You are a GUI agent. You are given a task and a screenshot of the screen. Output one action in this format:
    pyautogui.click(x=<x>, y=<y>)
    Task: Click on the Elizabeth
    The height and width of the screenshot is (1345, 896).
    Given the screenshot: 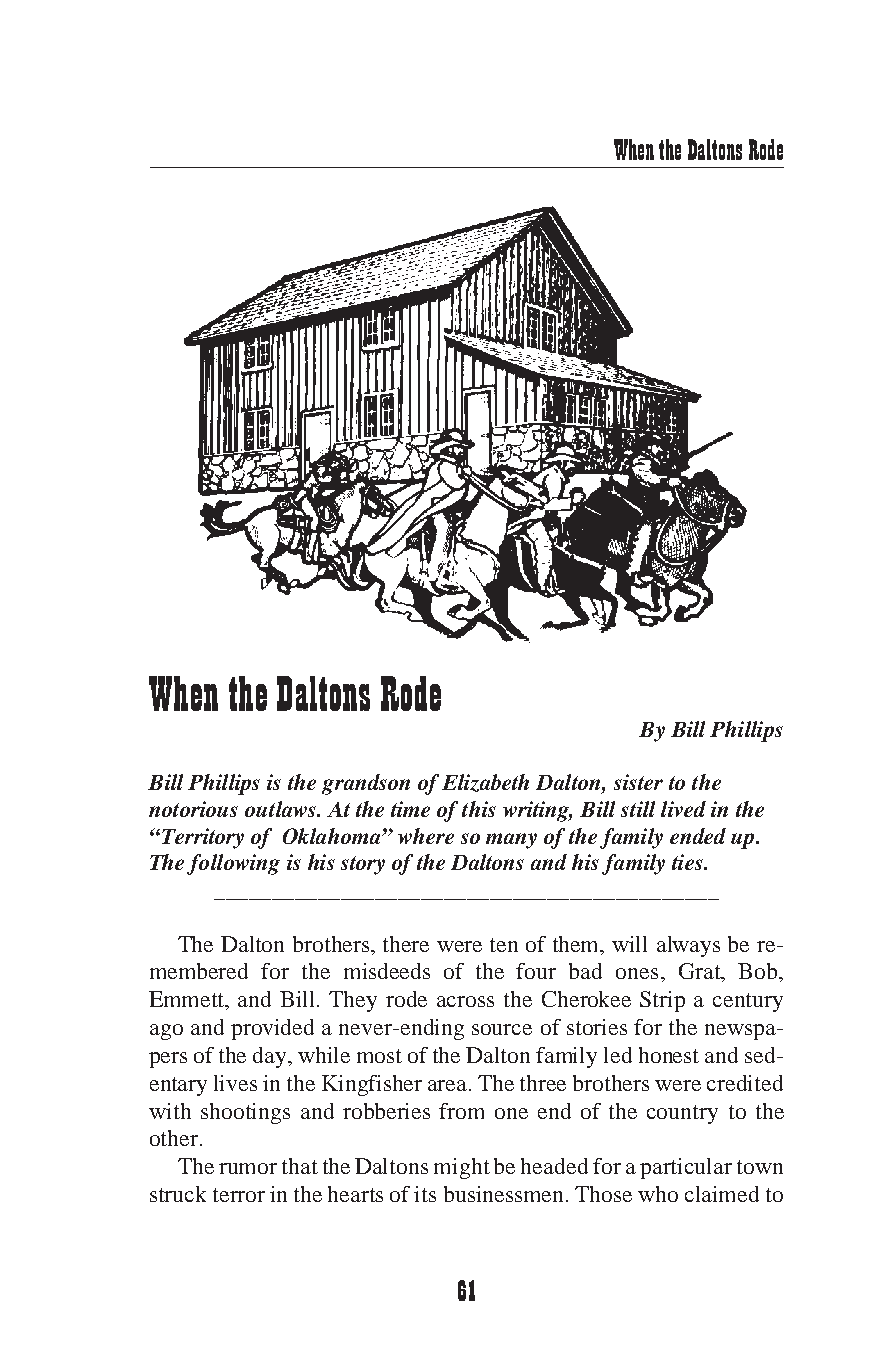 What is the action you would take?
    pyautogui.click(x=485, y=783)
